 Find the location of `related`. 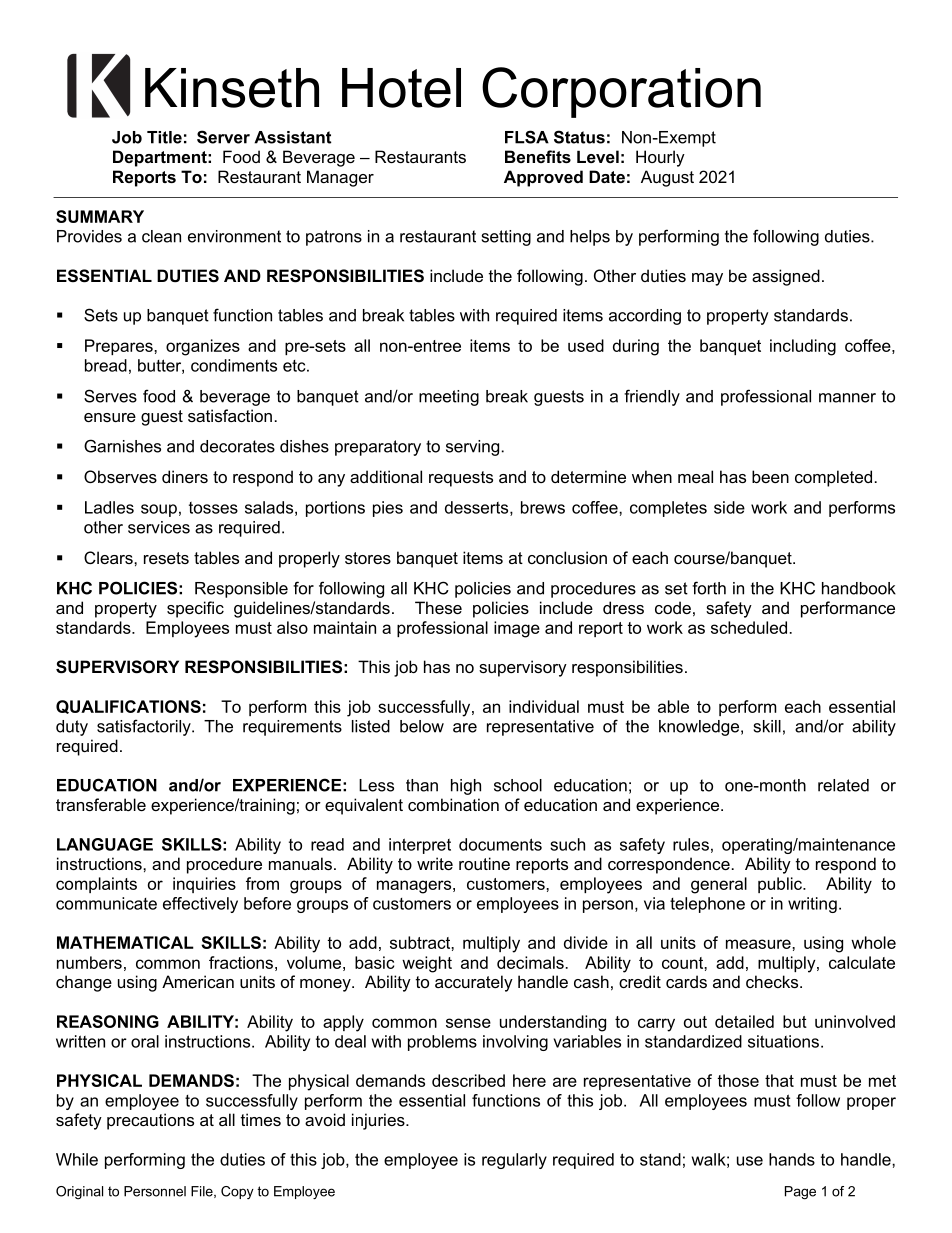

related is located at coordinates (843, 785).
